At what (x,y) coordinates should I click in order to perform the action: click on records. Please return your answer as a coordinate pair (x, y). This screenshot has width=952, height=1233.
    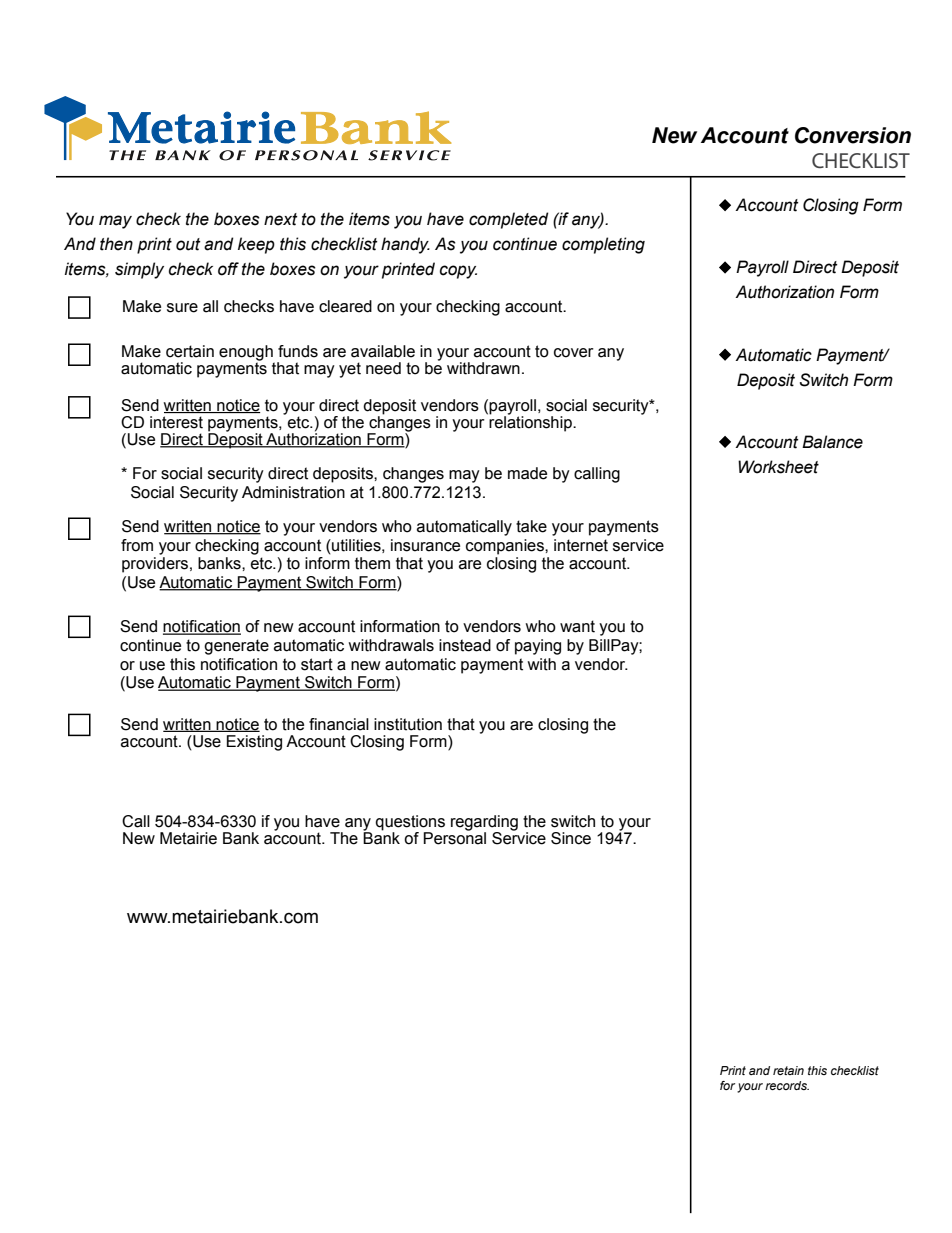
    Looking at the image, I should click on (787, 1085).
